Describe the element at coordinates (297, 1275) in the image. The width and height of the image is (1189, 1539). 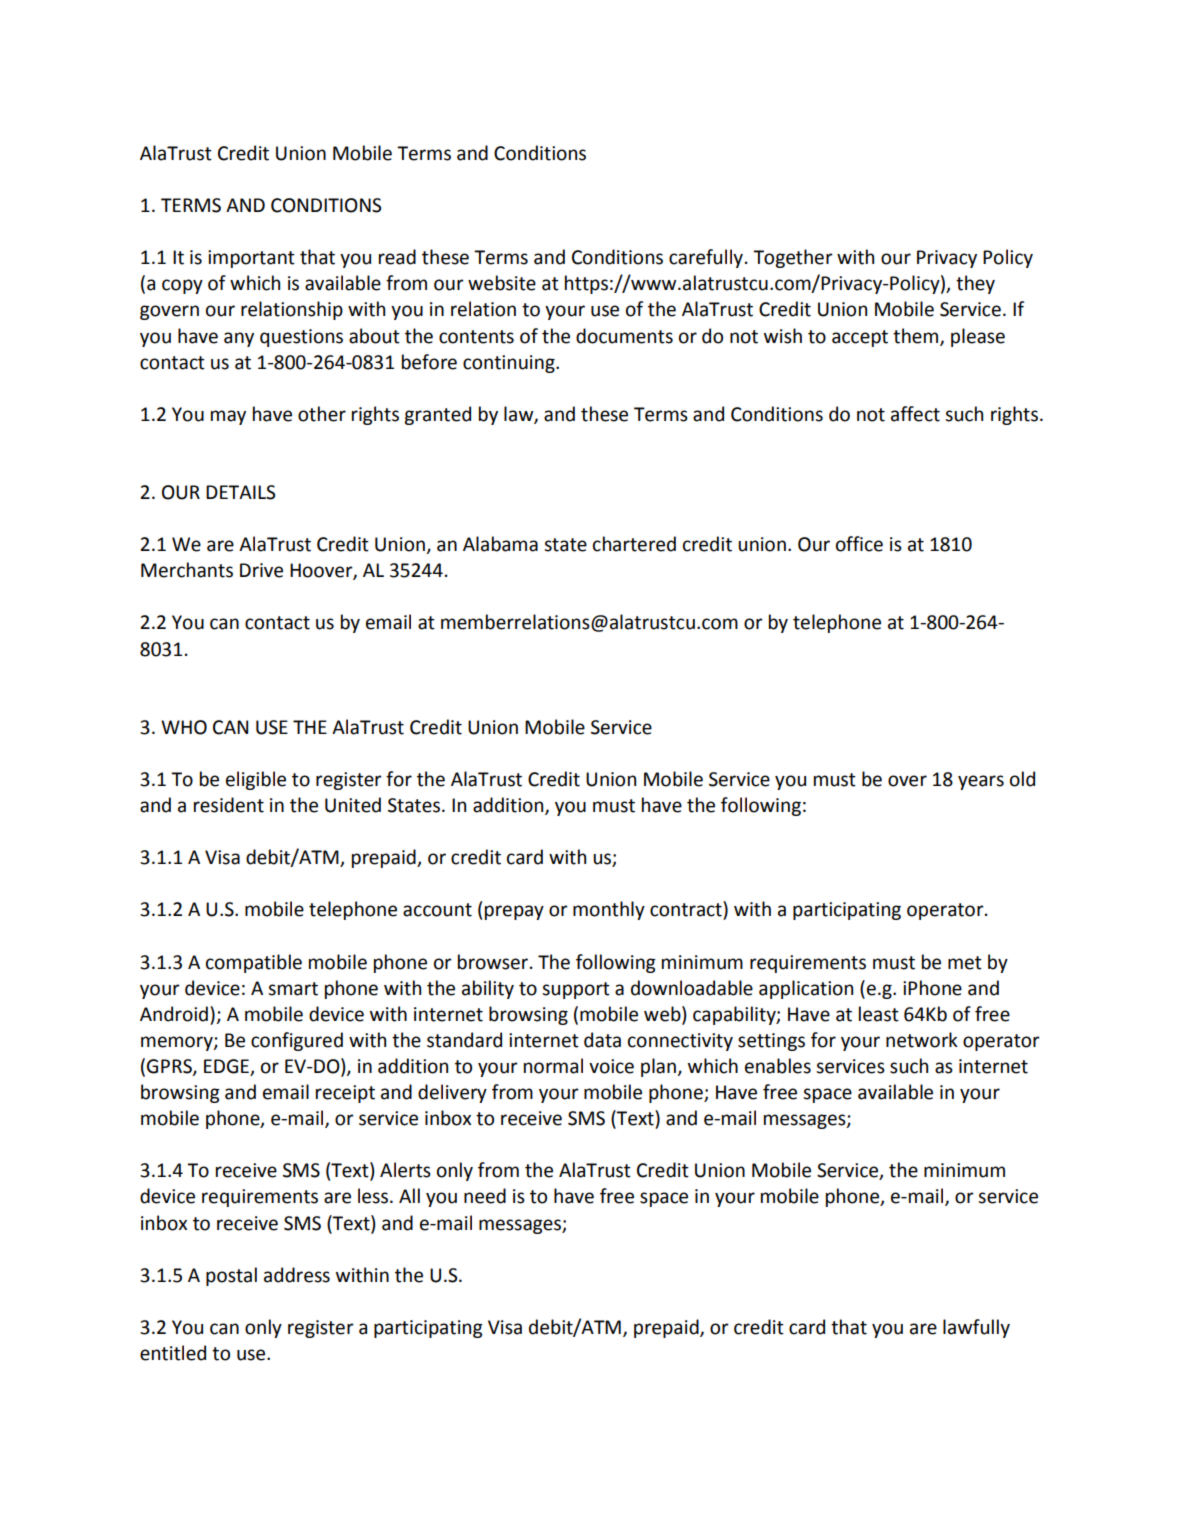
I see `address` at that location.
